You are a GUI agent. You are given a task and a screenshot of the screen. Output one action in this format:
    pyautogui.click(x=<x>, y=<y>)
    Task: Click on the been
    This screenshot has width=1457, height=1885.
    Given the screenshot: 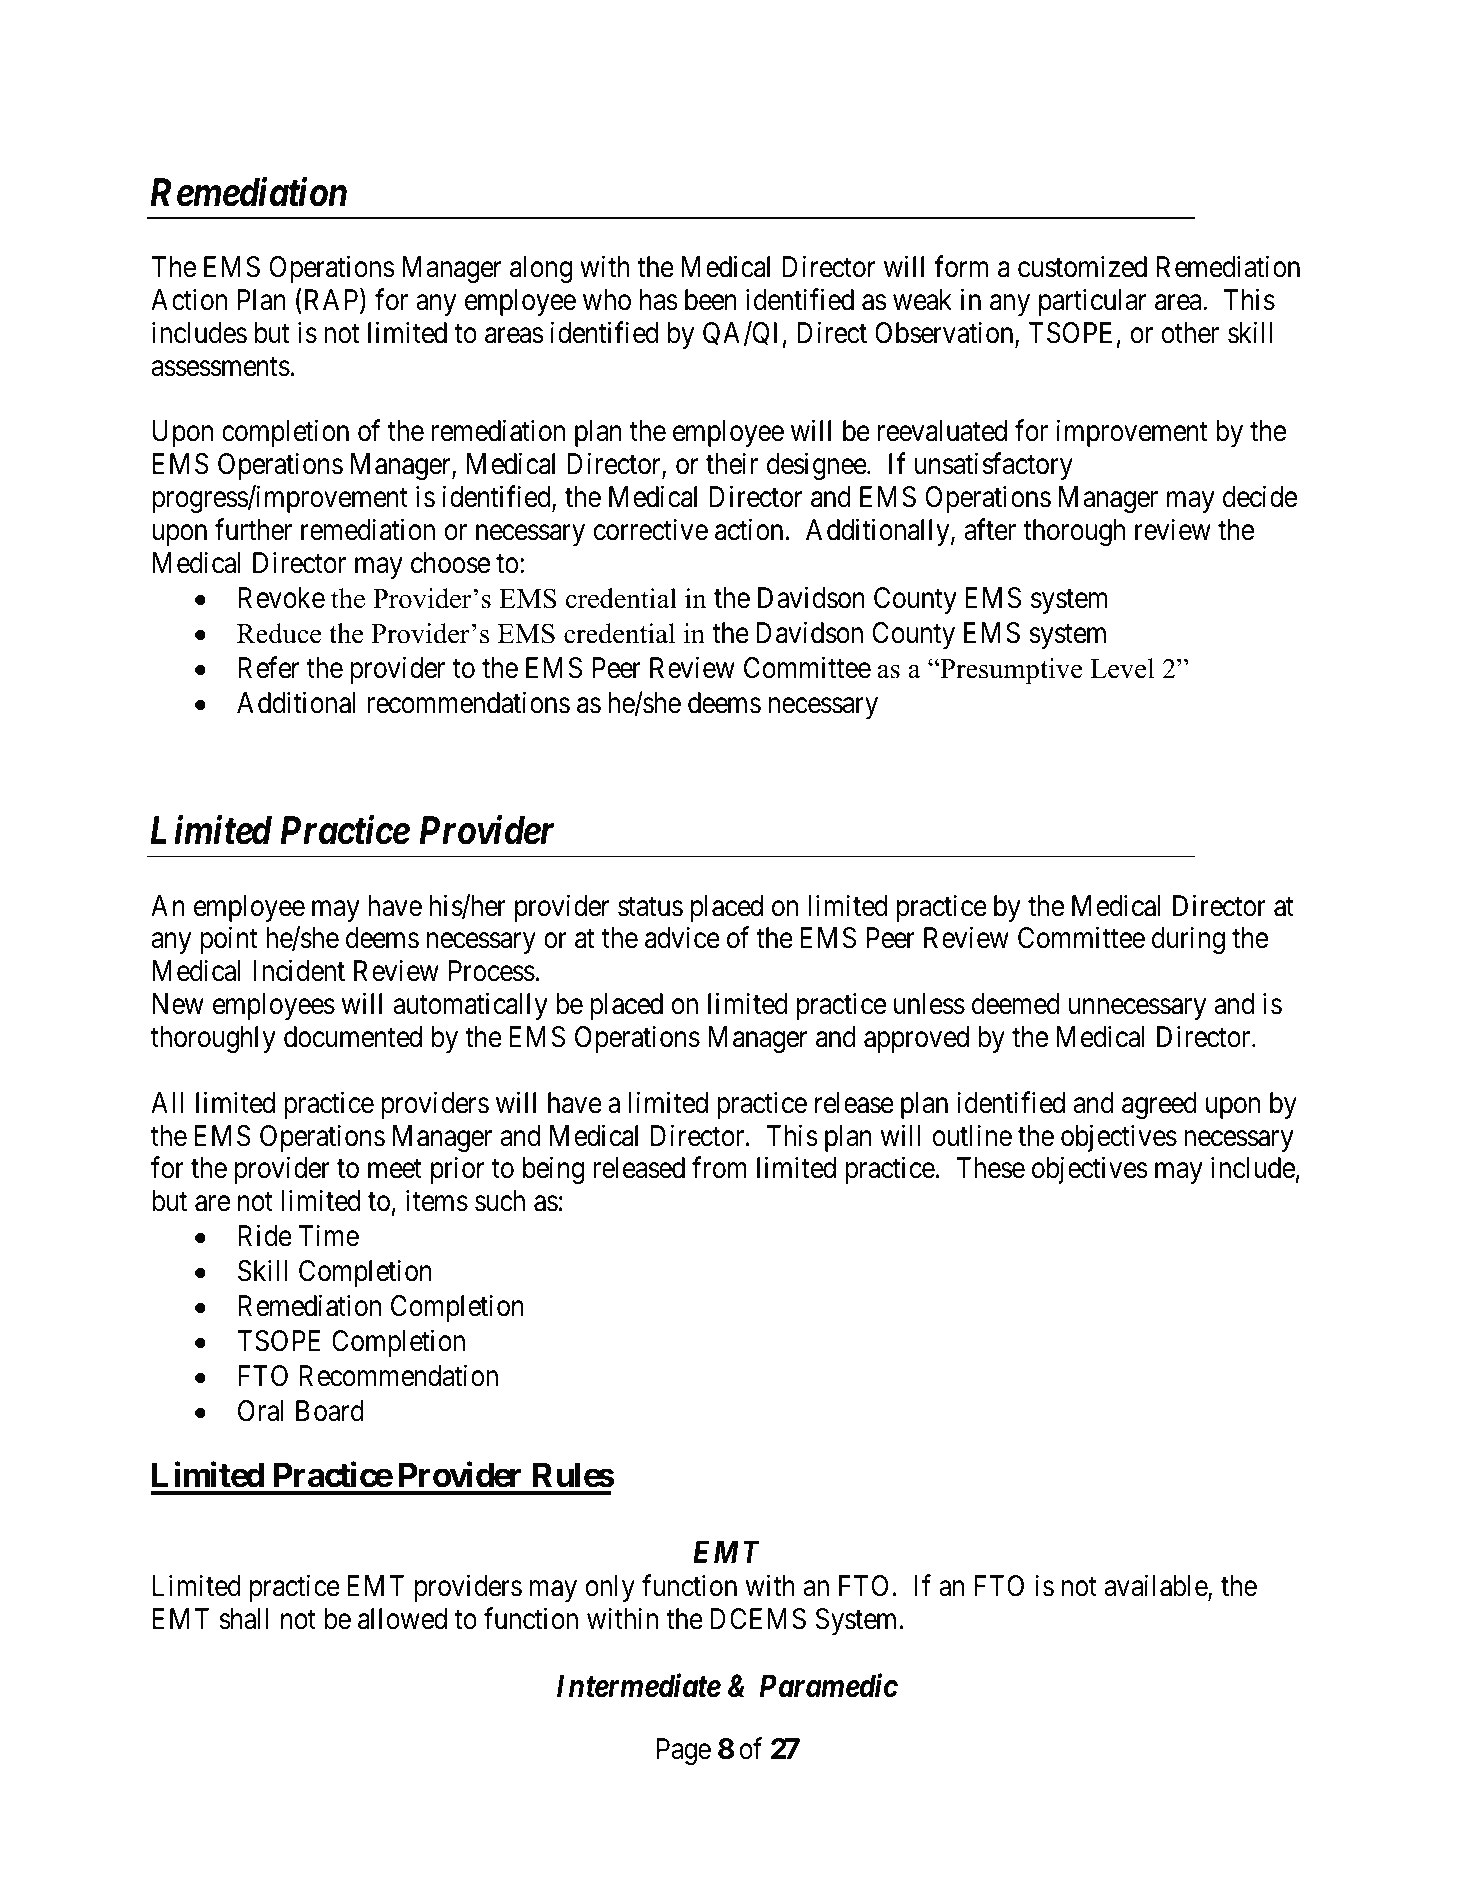 What is the action you would take?
    pyautogui.click(x=711, y=300)
